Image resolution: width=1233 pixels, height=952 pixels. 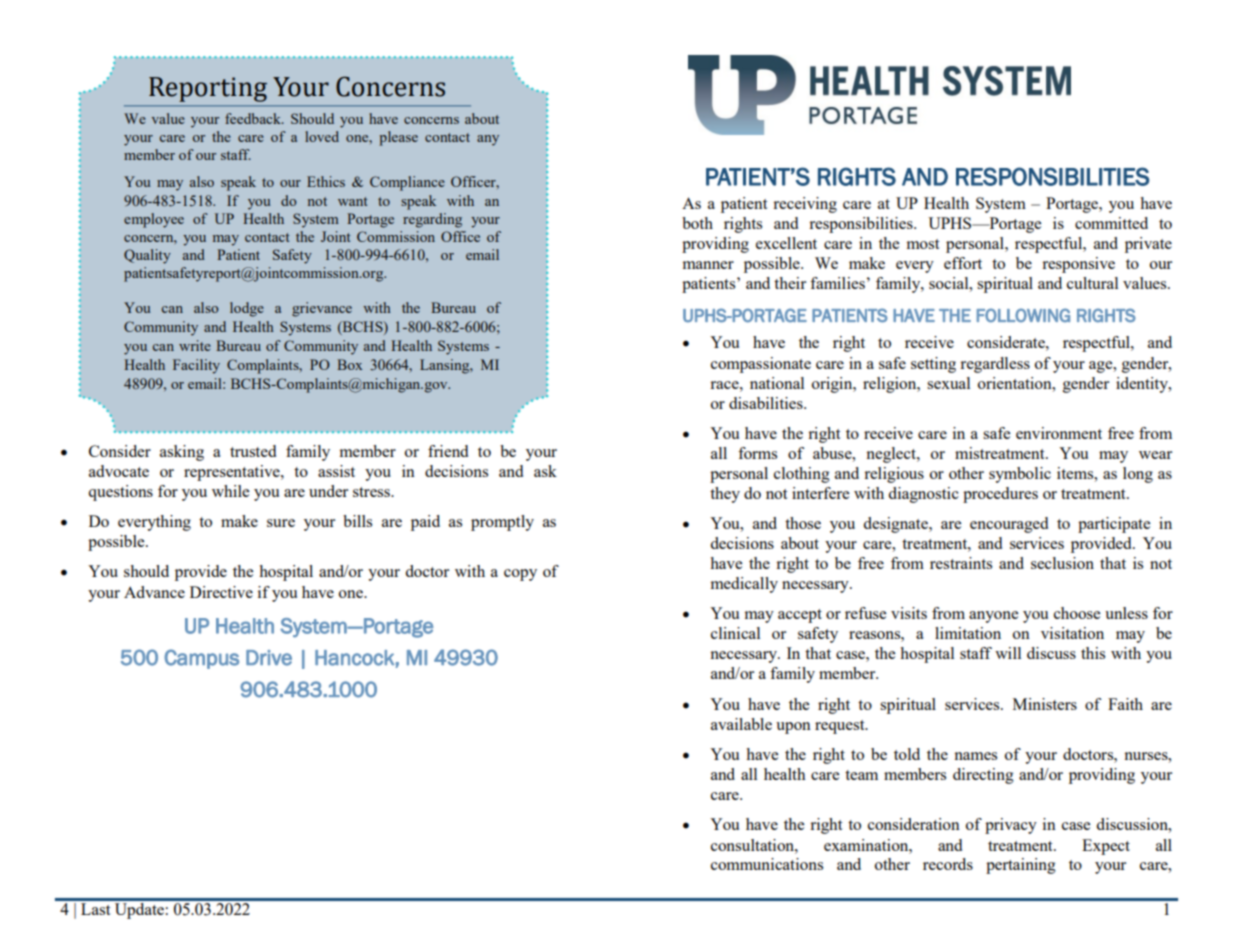 I want to click on communications, so click(x=767, y=864).
